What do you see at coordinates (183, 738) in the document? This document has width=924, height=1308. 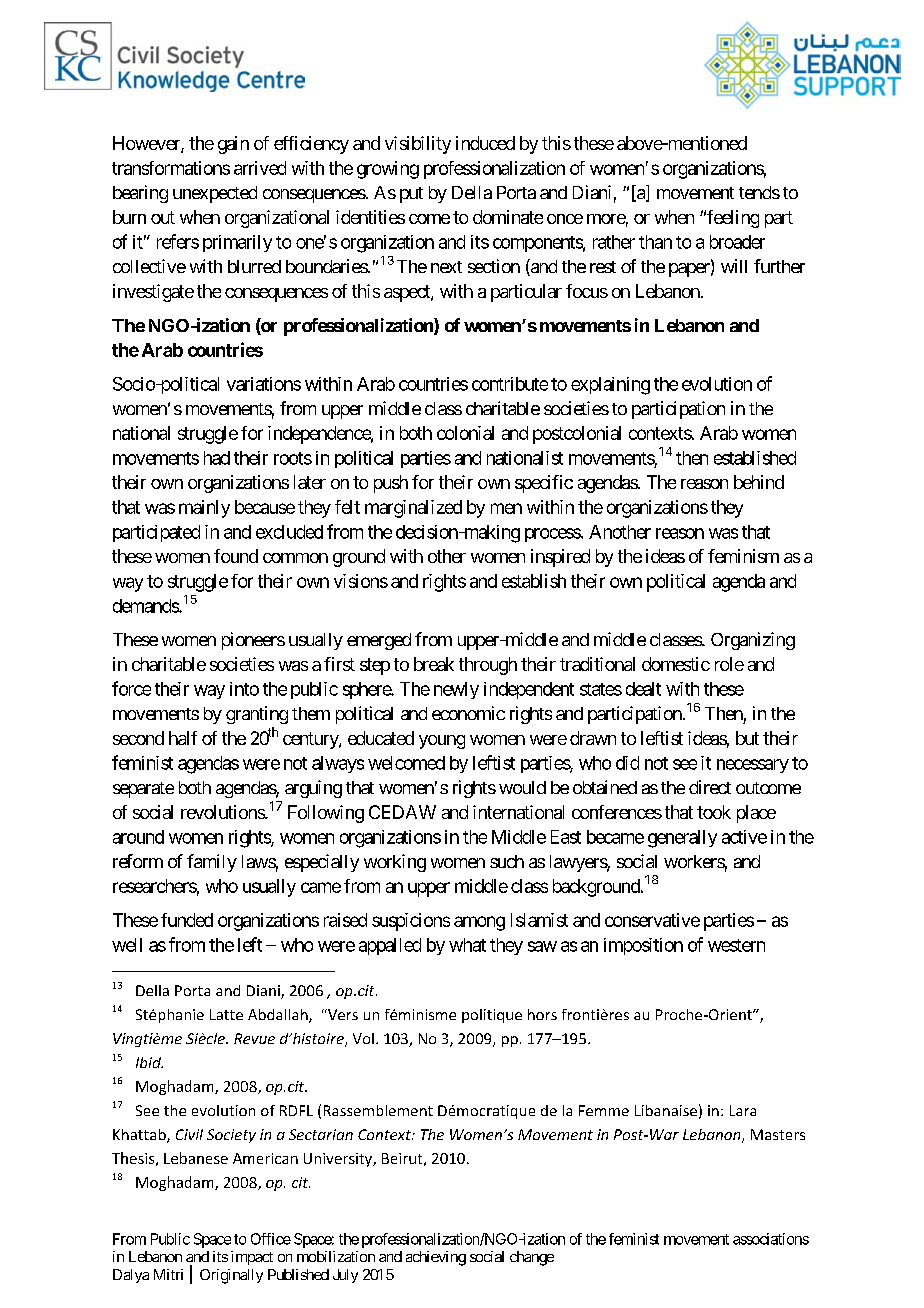 I see `half` at bounding box center [183, 738].
